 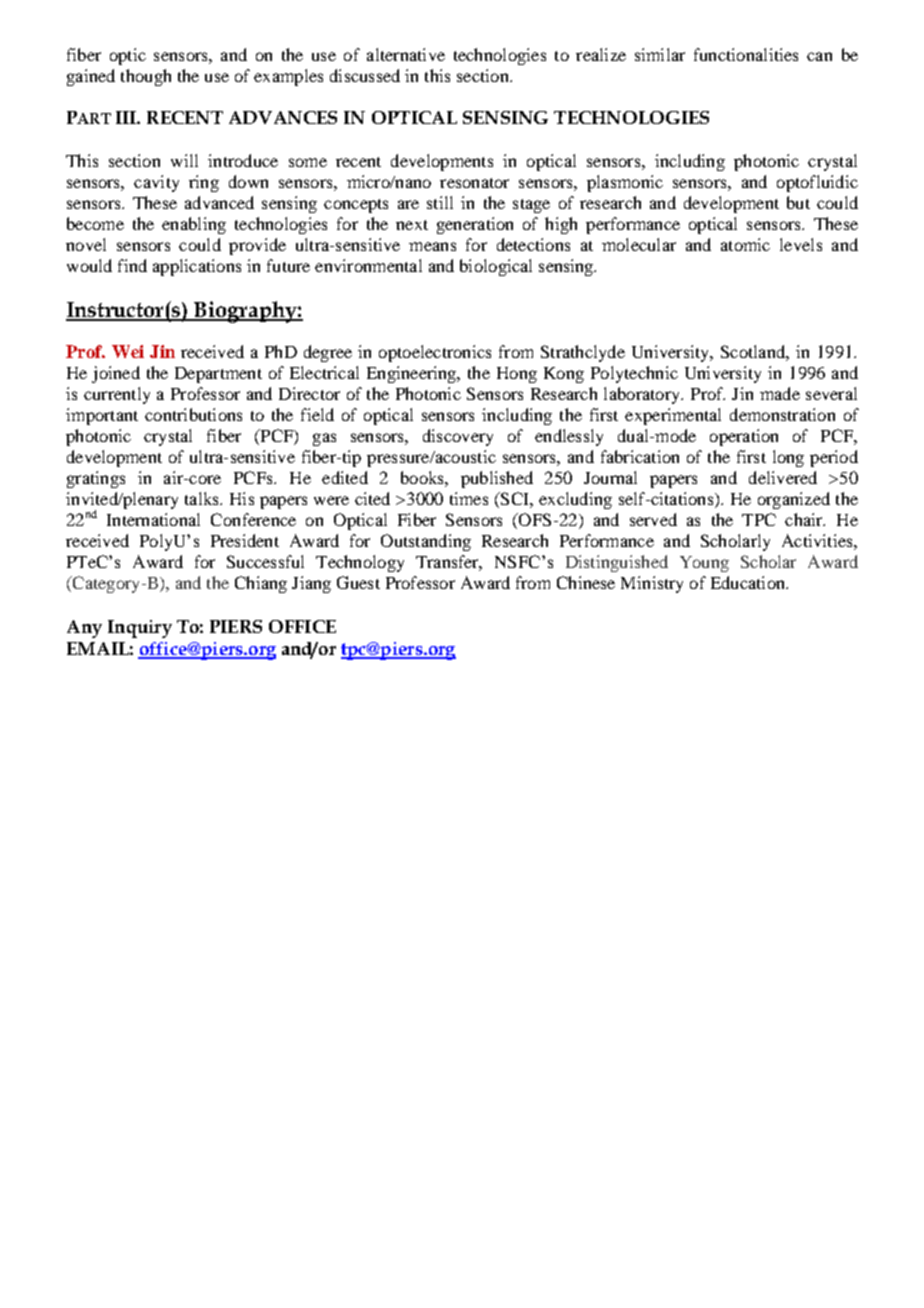 I want to click on though, so click(x=146, y=77).
